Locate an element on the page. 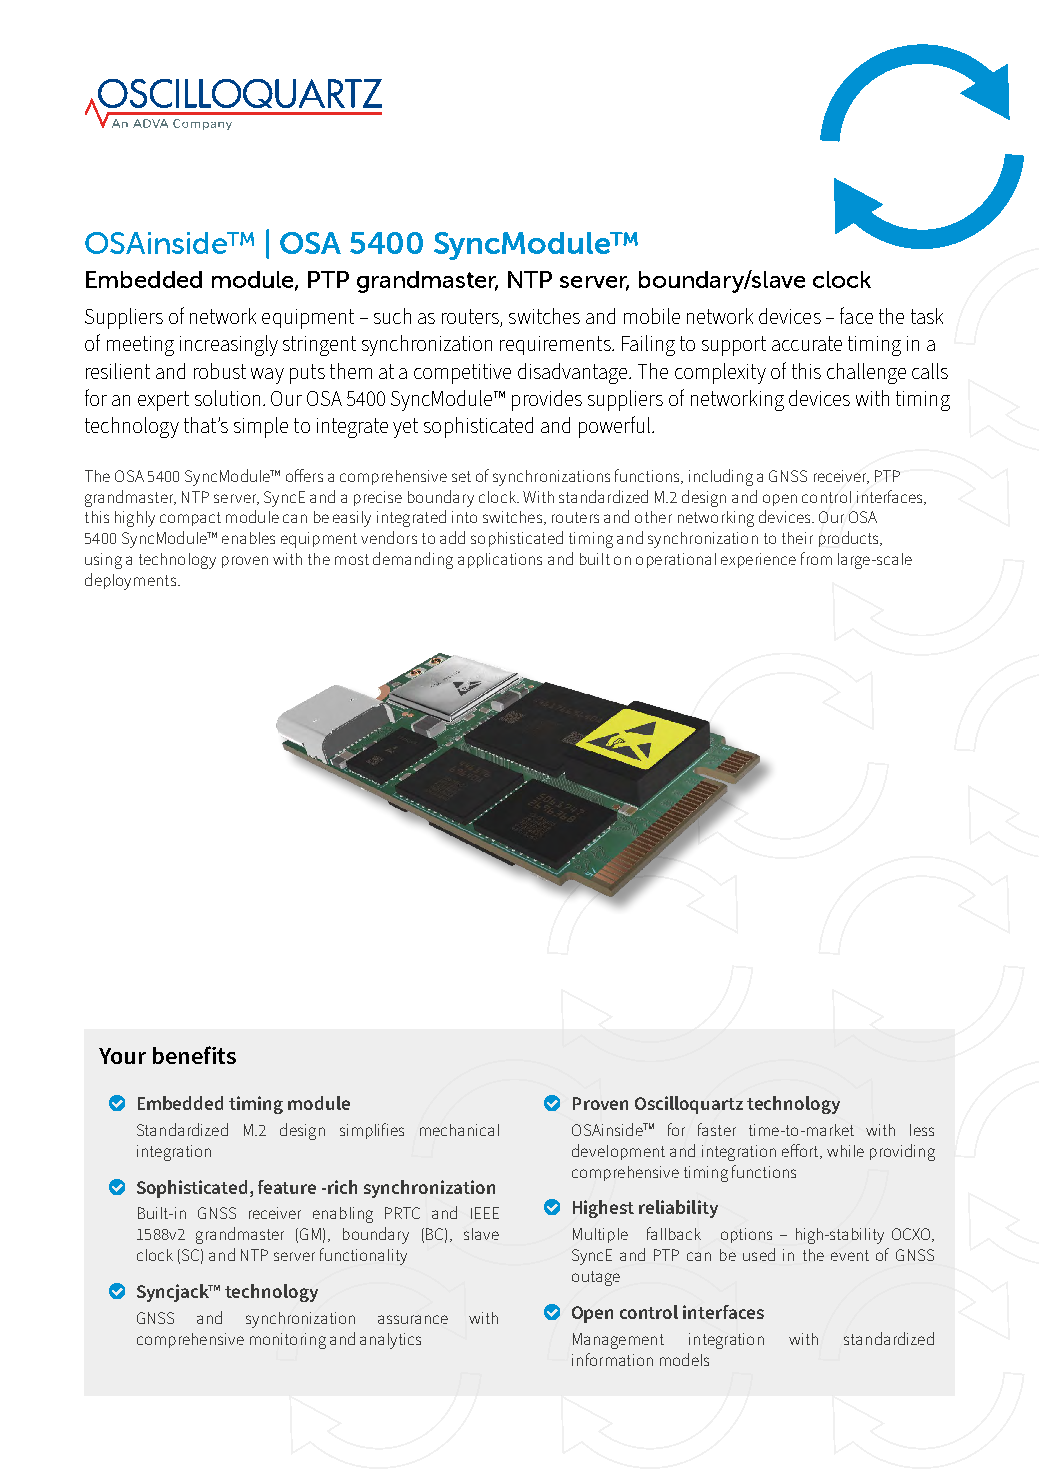 This document has height=1469, width=1039. feature is located at coordinates (287, 1187).
